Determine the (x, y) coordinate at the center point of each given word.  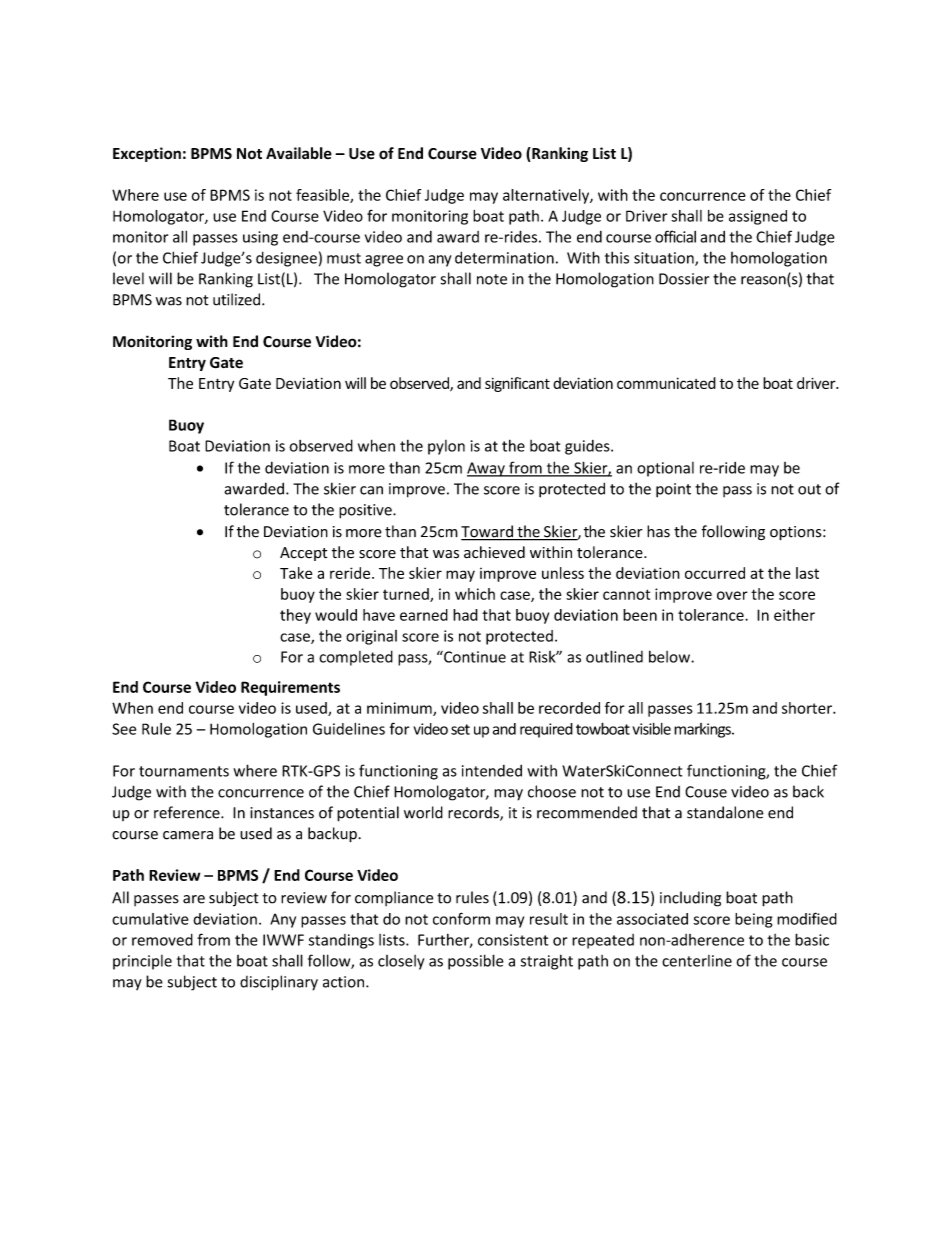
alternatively (547, 196)
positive (366, 511)
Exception (147, 154)
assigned (758, 217)
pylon (446, 447)
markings (703, 730)
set (460, 729)
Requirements (290, 688)
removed (162, 940)
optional (665, 469)
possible (476, 962)
